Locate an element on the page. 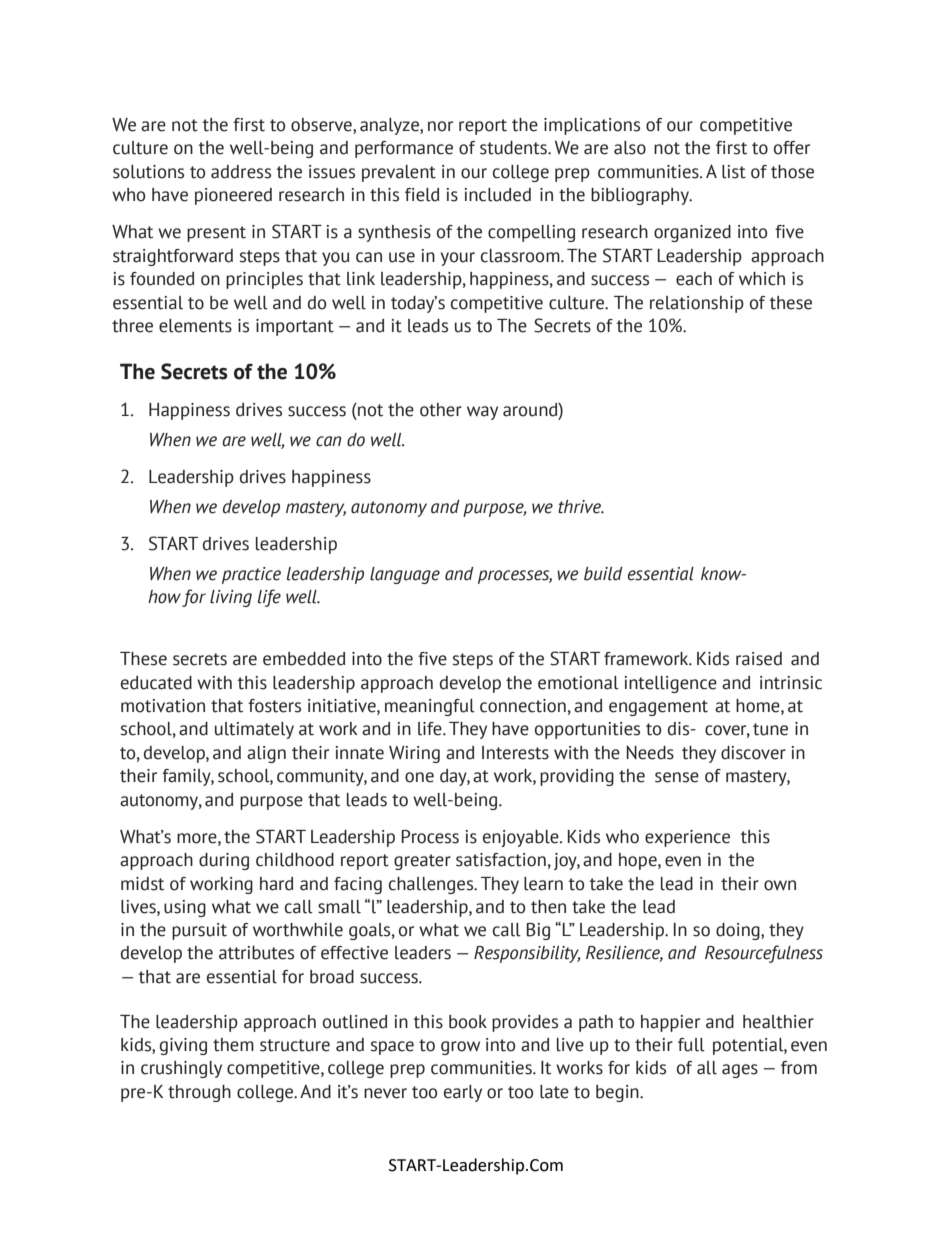 This image has width=952, height=1233. crushingly is located at coordinates (181, 1069).
